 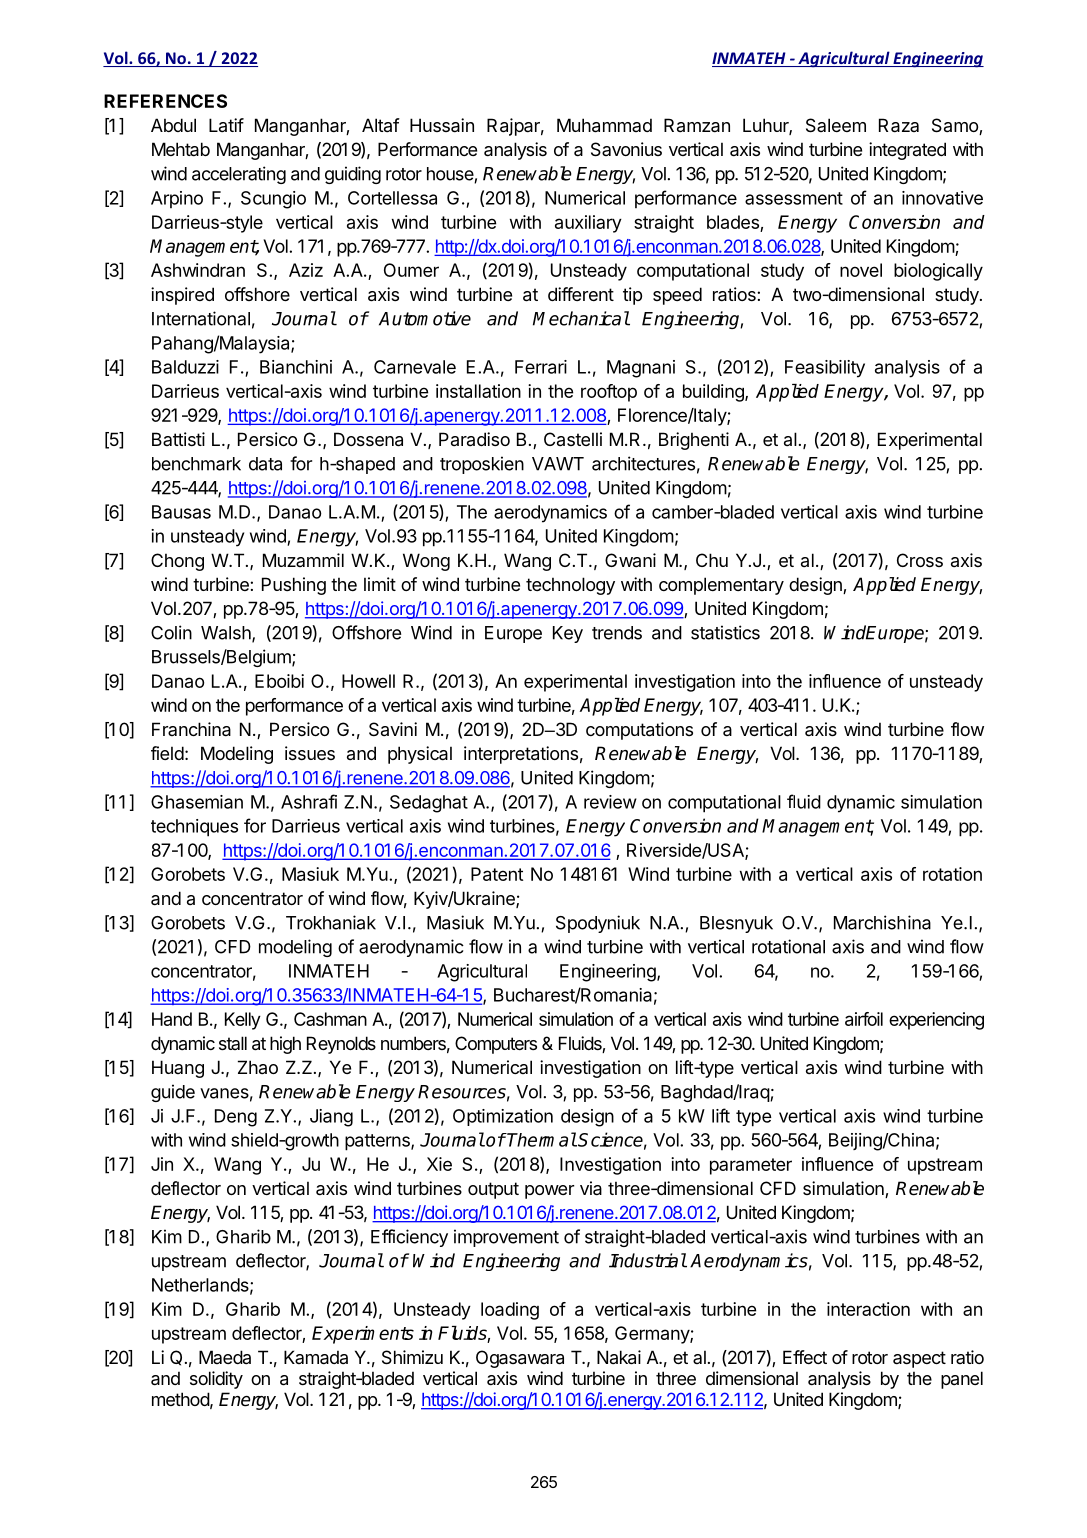 What do you see at coordinates (899, 125) in the screenshot?
I see `Raza` at bounding box center [899, 125].
